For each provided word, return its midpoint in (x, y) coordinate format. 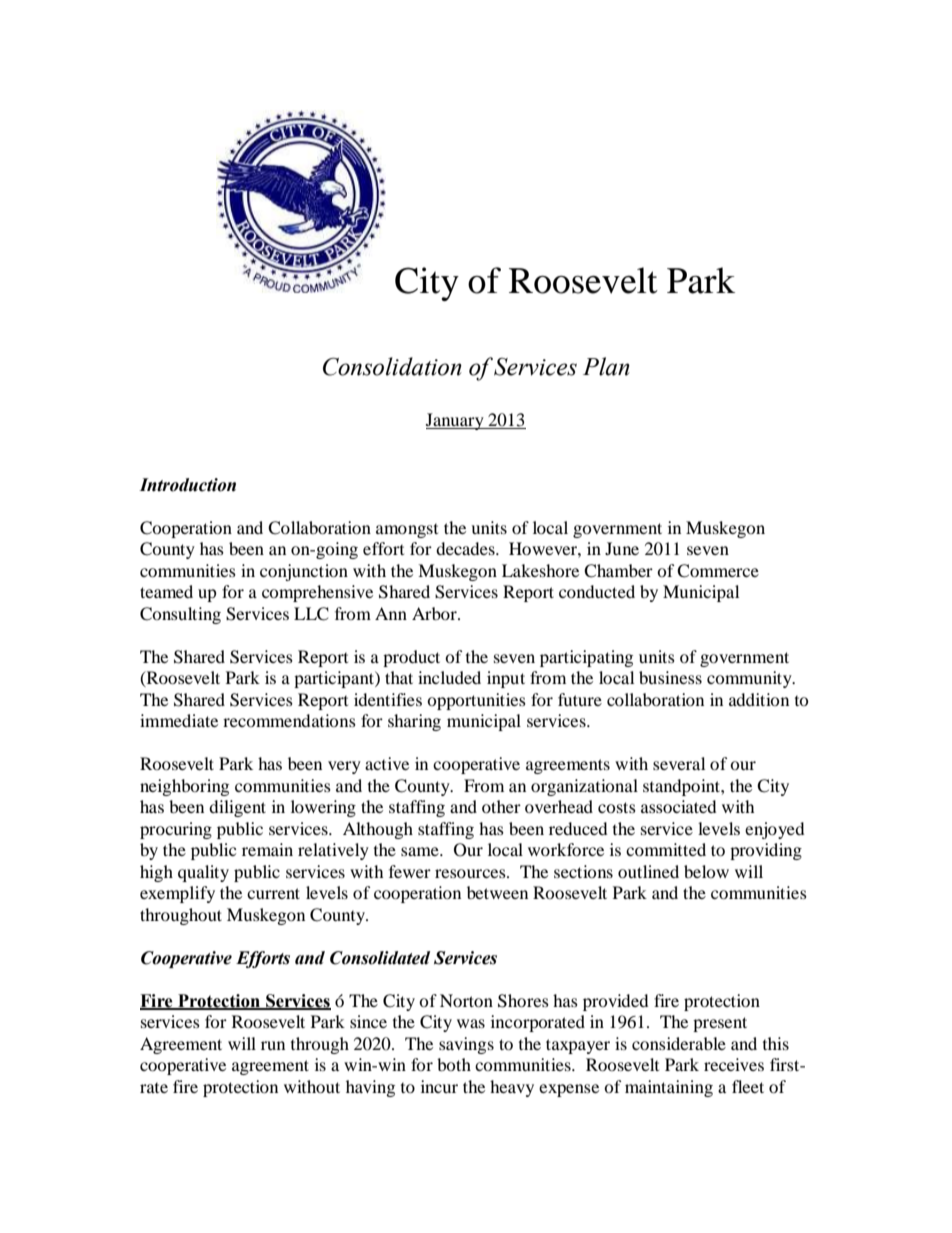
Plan (606, 366)
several (679, 763)
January (456, 421)
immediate (179, 720)
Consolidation (392, 366)
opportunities (476, 701)
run (273, 1045)
